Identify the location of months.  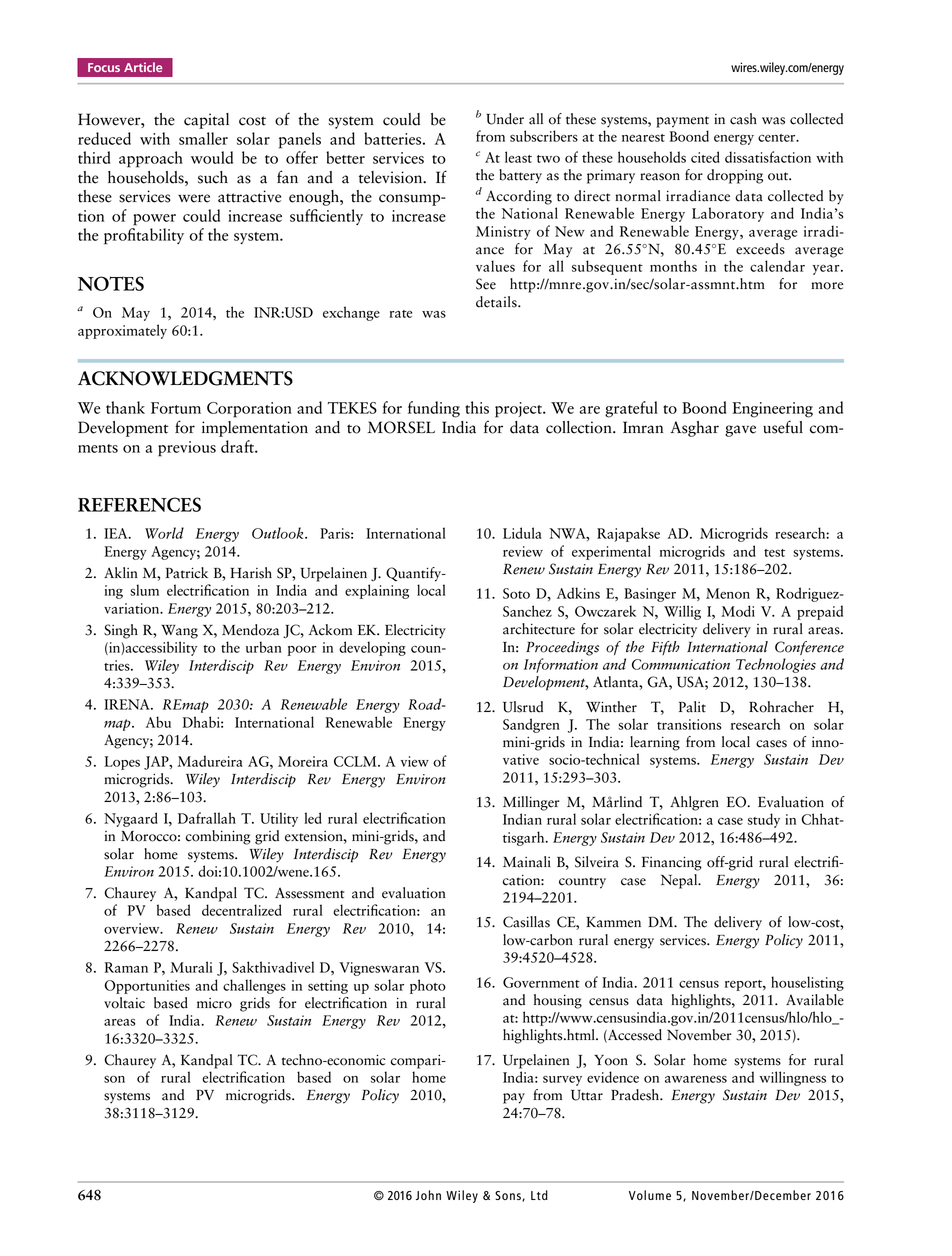
(673, 266).
